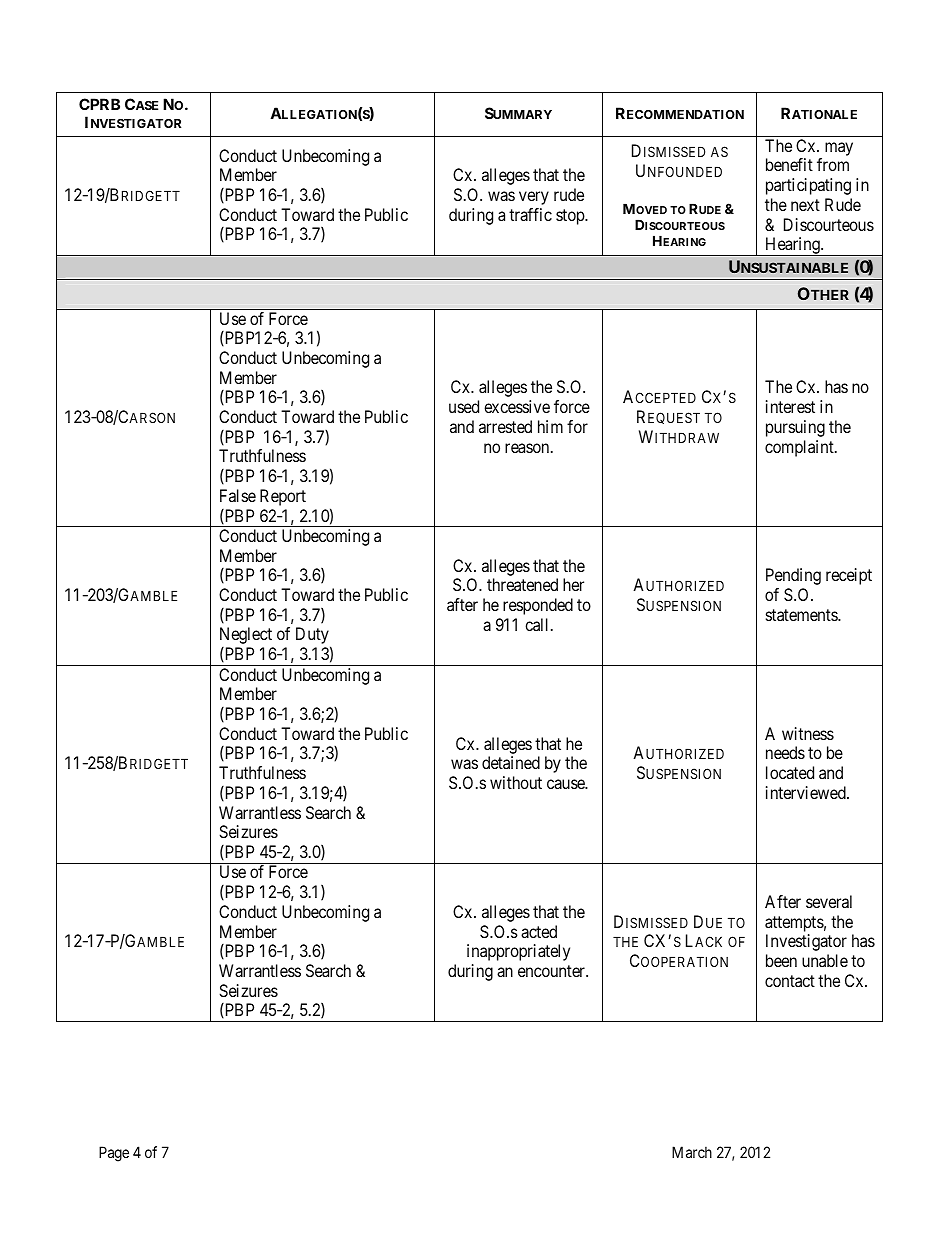 This document has height=1233, width=952. I want to click on very, so click(534, 198).
